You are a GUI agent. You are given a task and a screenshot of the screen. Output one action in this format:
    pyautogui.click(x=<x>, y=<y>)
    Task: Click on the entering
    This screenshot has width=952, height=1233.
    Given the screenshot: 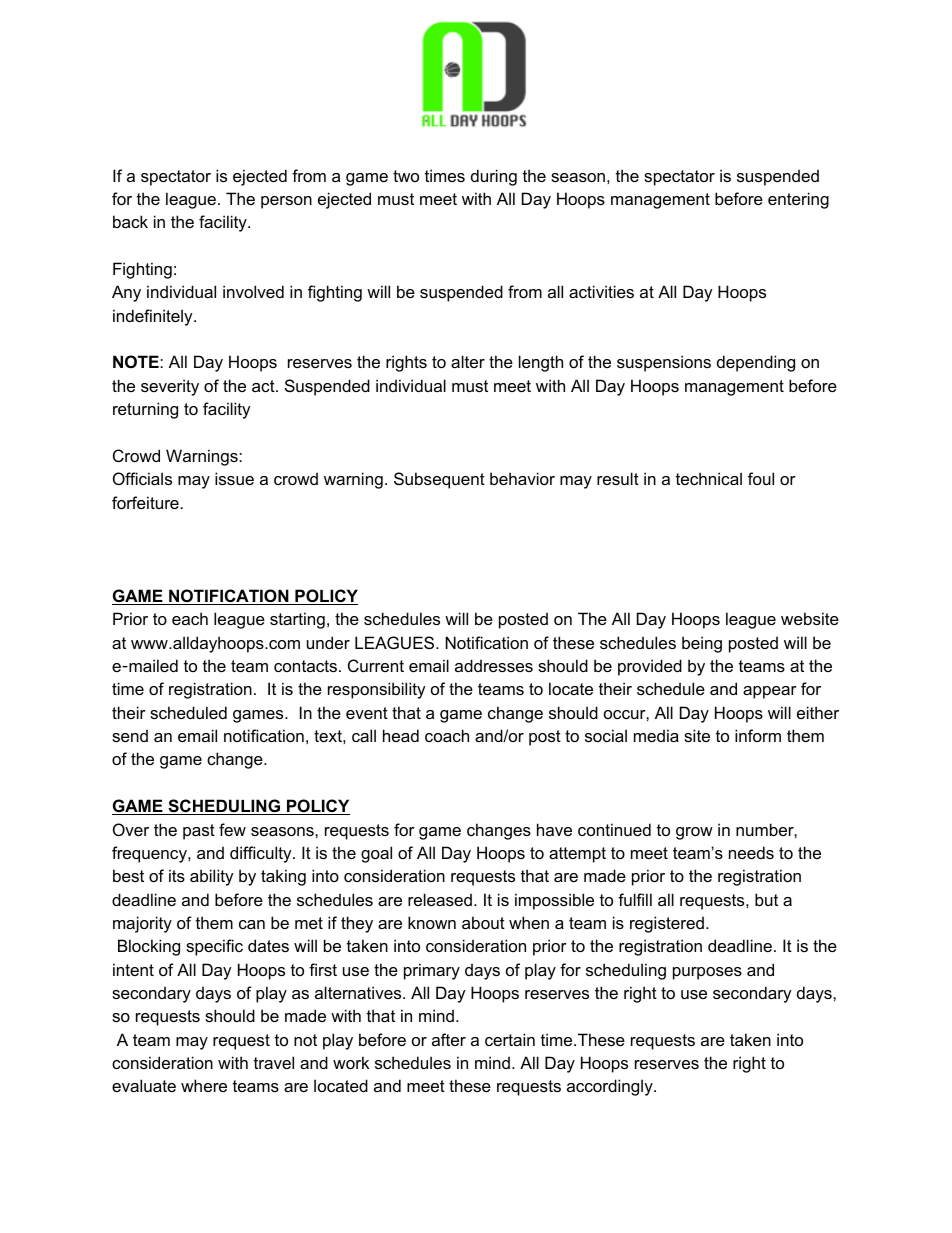 What is the action you would take?
    pyautogui.click(x=798, y=200)
